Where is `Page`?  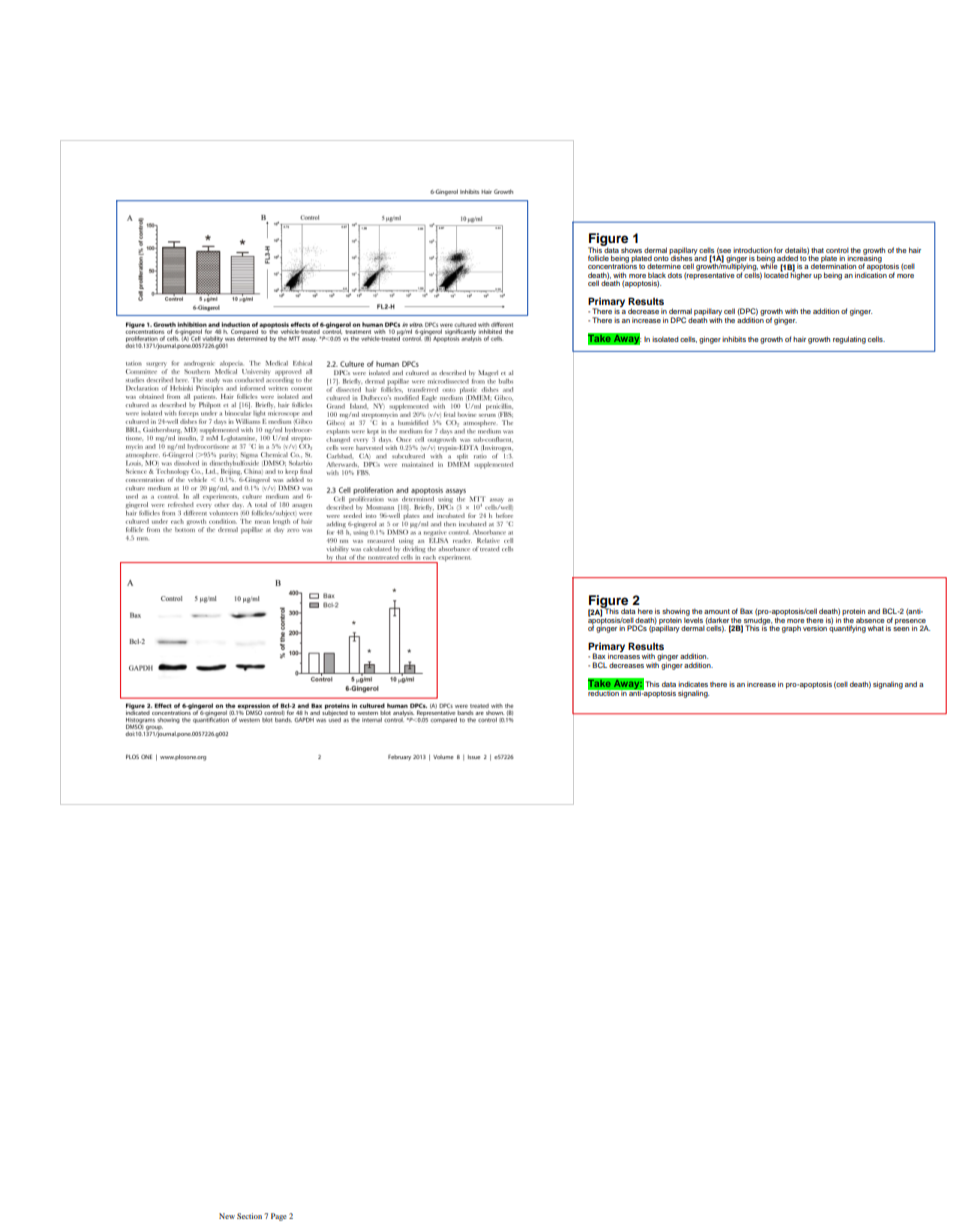
Page is located at coordinates (279, 1217).
